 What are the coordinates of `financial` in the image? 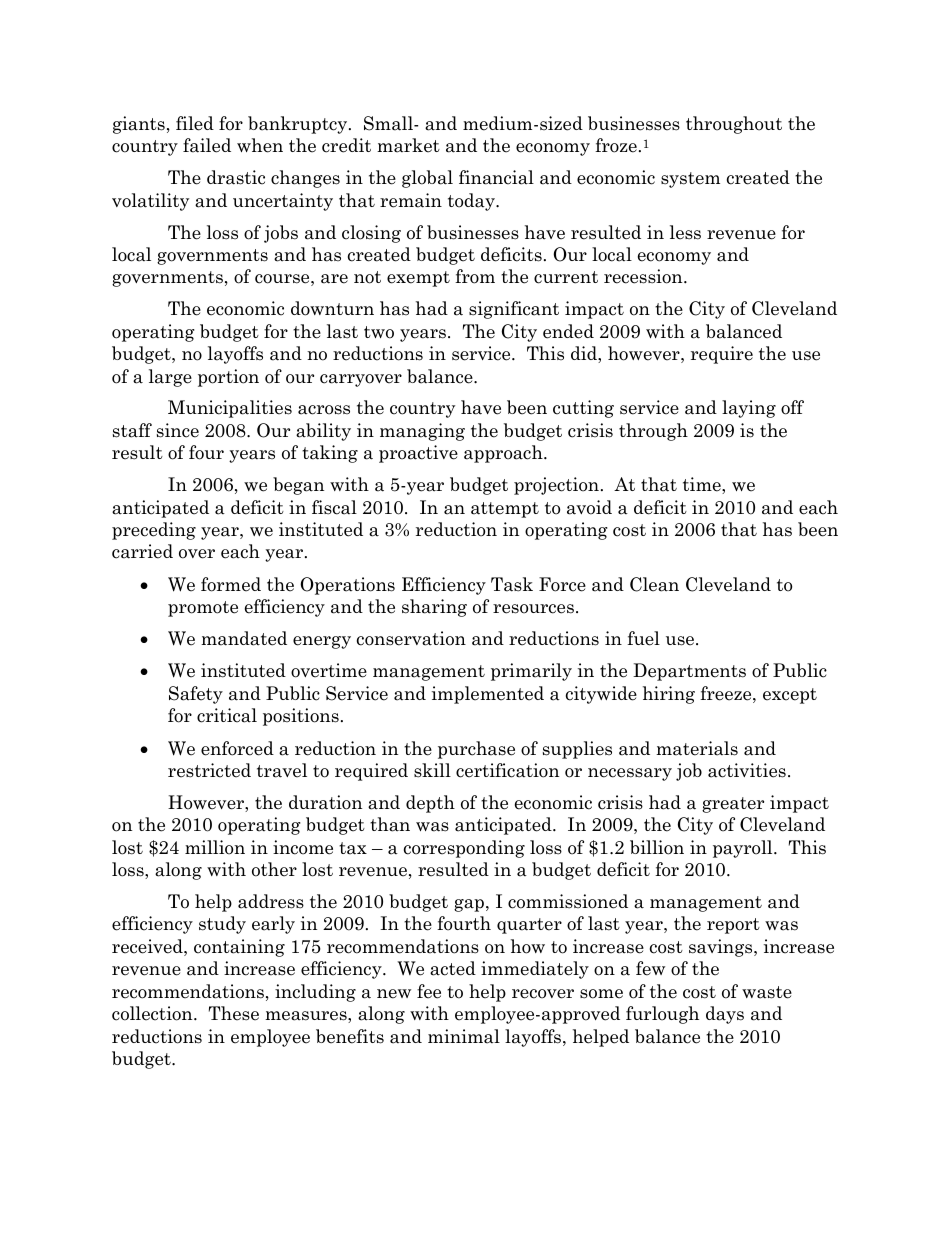 It's located at (496, 177).
